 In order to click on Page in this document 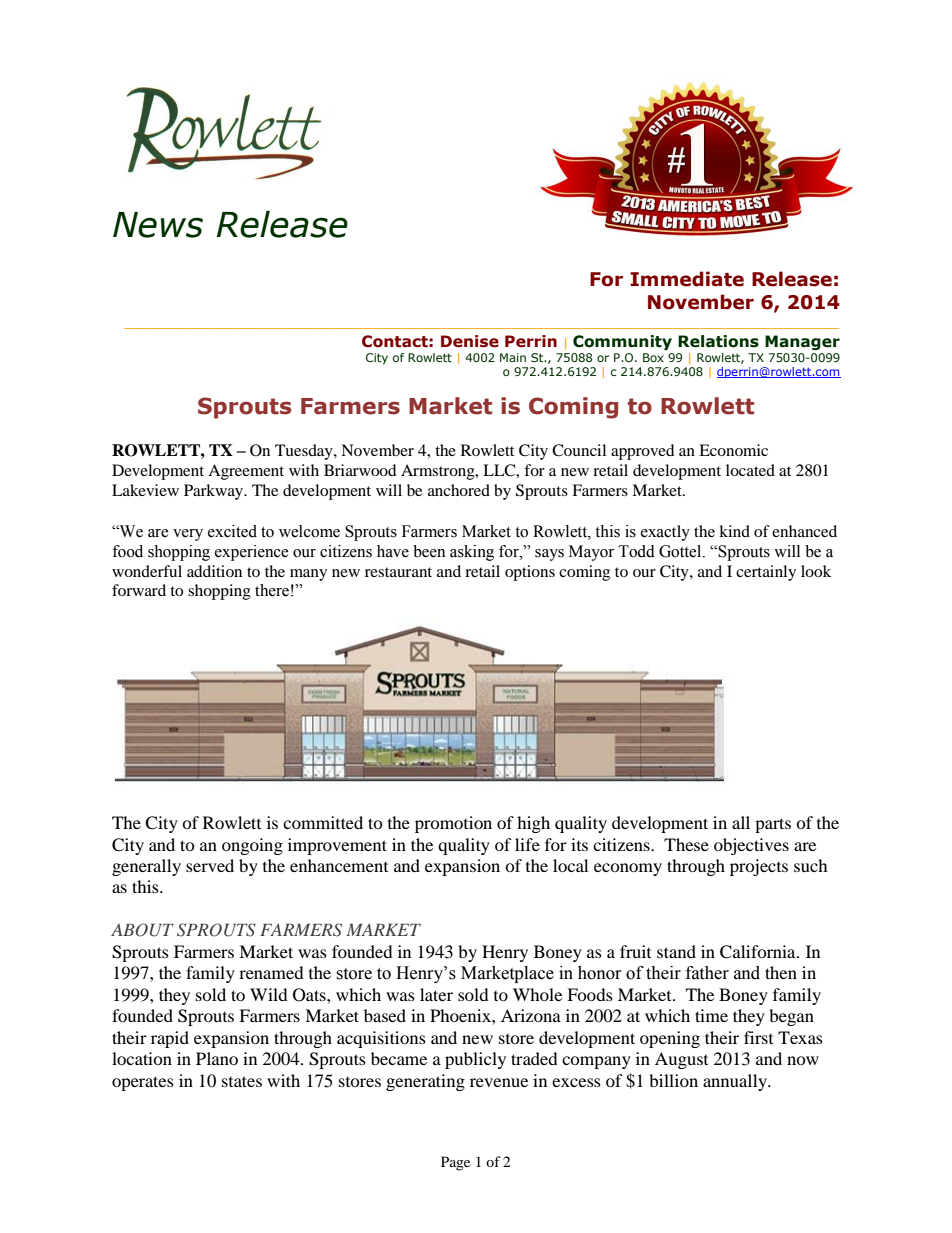, I will do `click(455, 1163)`.
